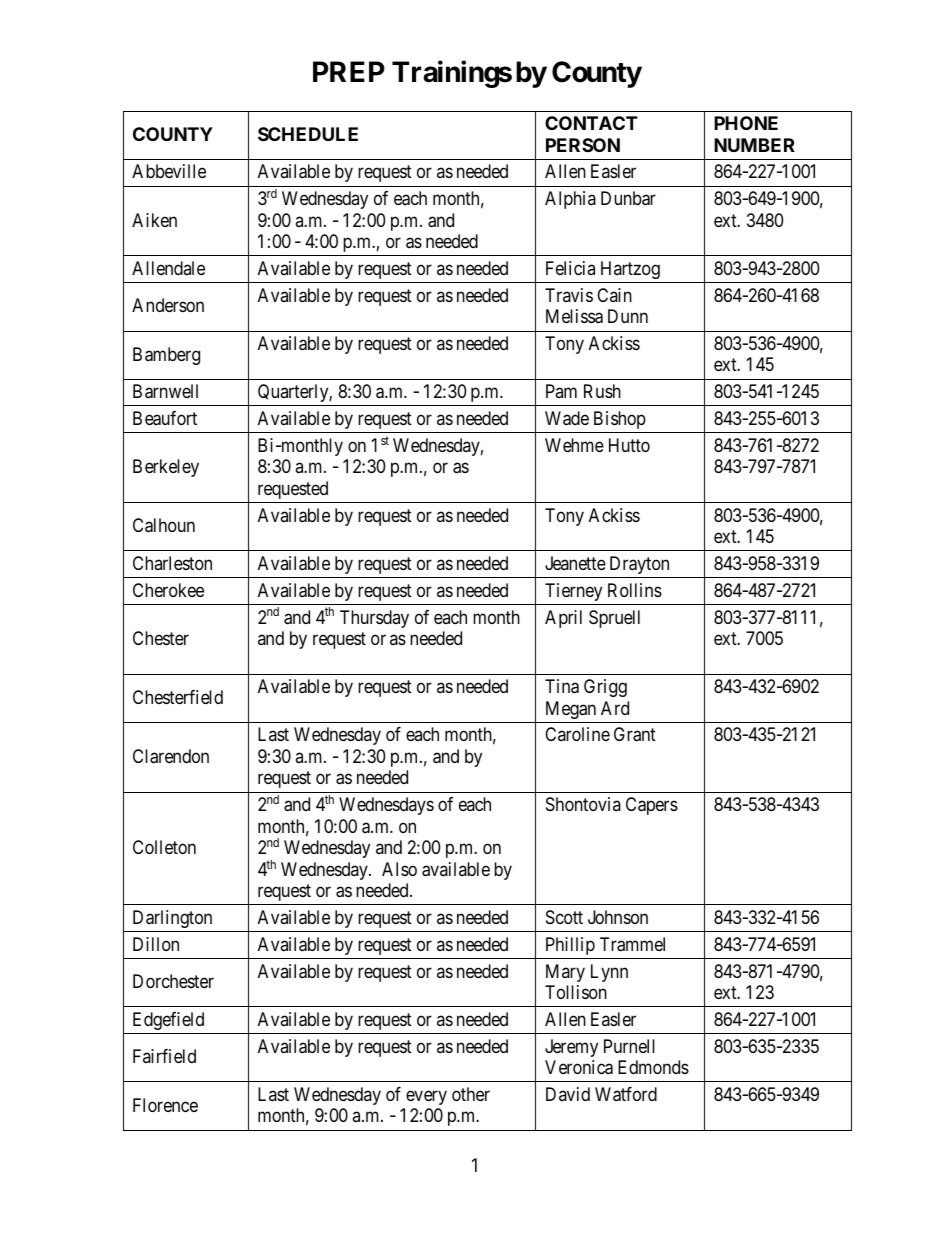 This screenshot has height=1233, width=952. What do you see at coordinates (746, 123) in the screenshot?
I see `PHONE` at bounding box center [746, 123].
